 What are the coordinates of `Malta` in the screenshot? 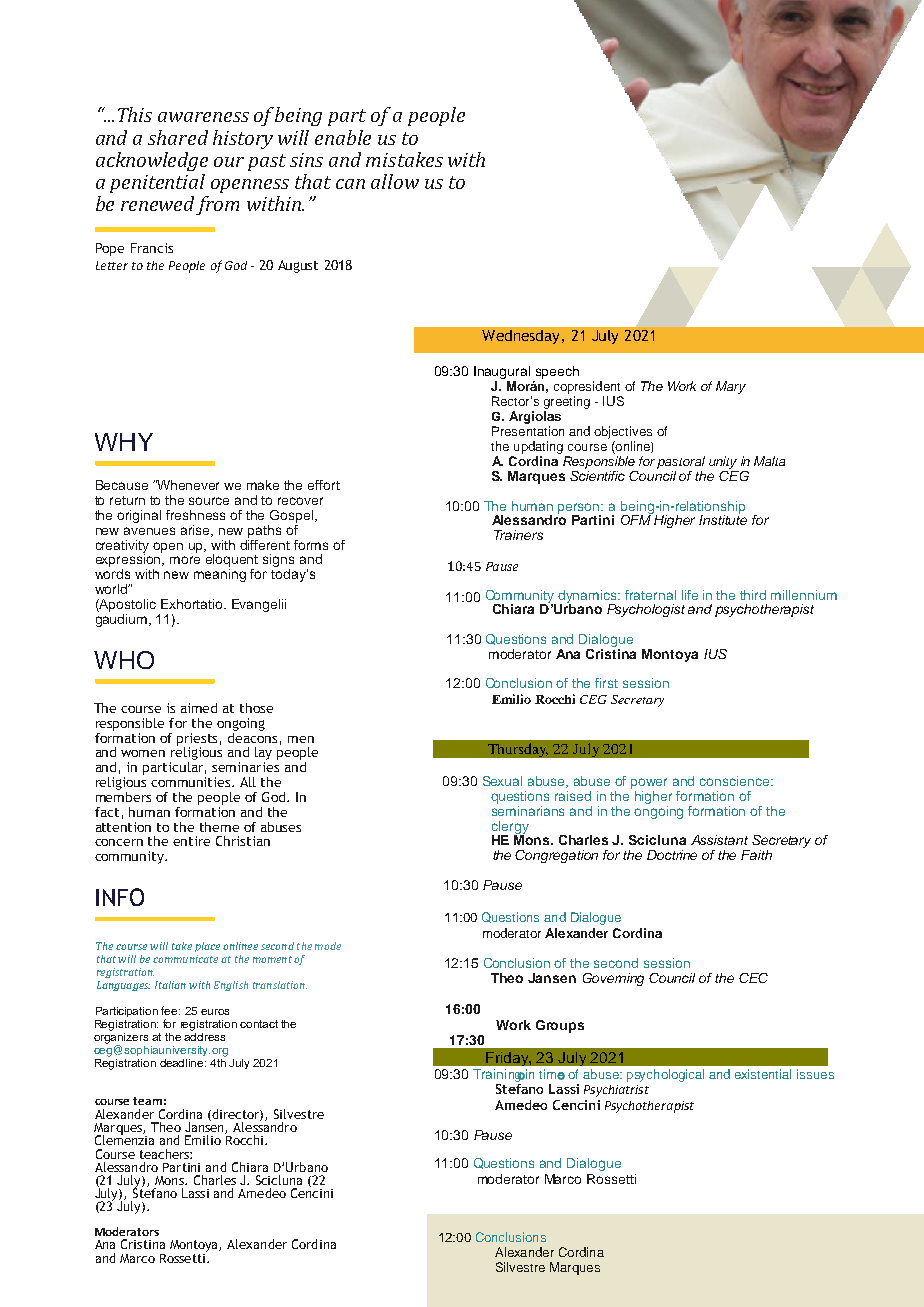 It's located at (769, 461).
